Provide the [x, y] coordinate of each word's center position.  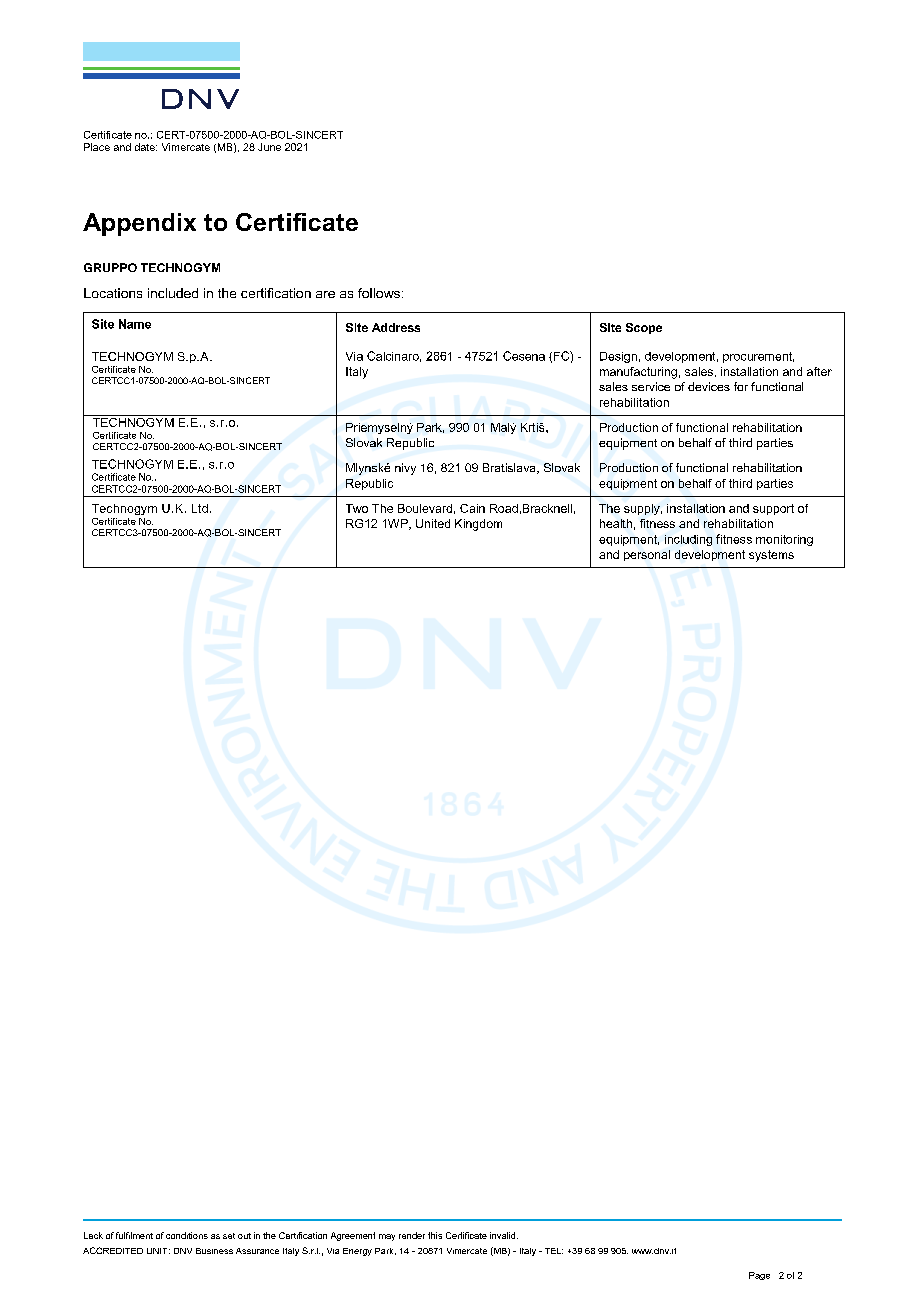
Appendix [139, 224]
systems [771, 556]
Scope [644, 328]
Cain [472, 508]
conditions [187, 1235]
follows [379, 293]
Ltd [200, 508]
